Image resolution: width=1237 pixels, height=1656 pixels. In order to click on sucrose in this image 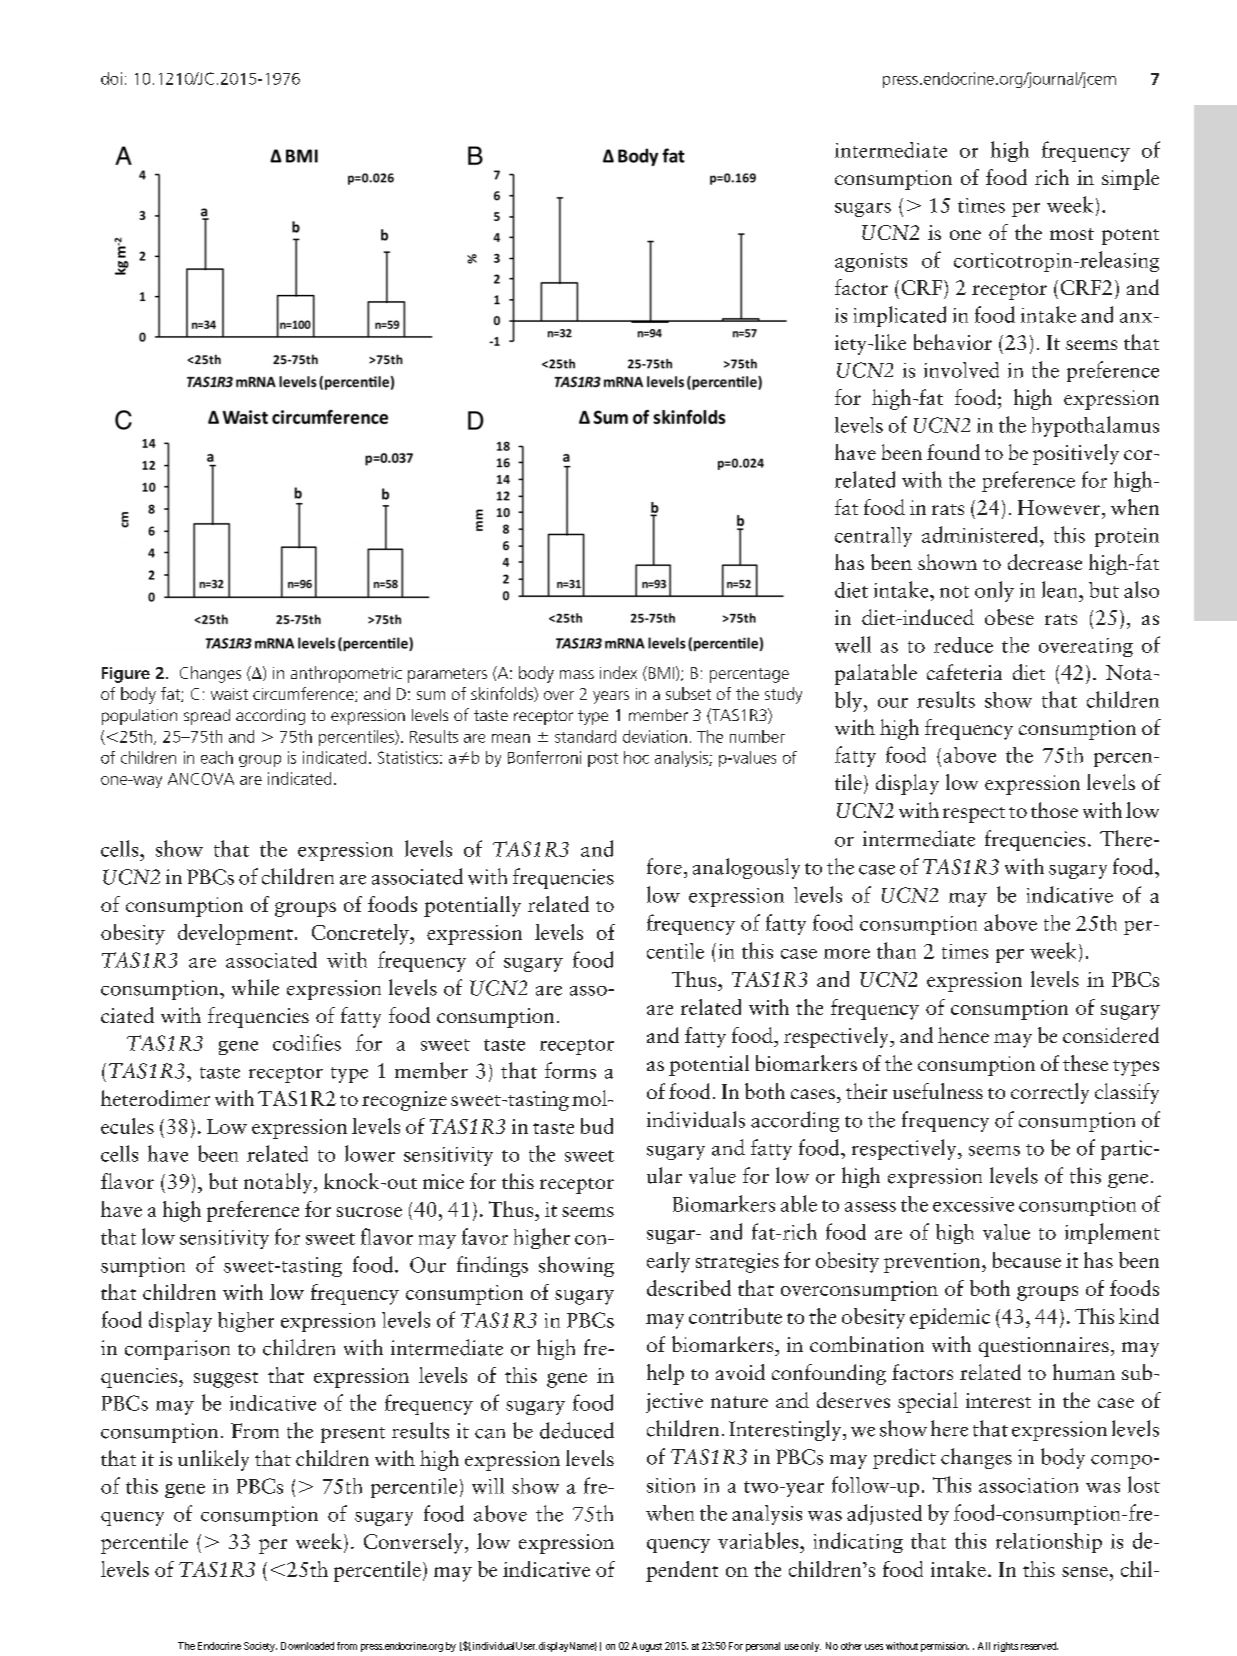, I will do `click(369, 1212)`.
